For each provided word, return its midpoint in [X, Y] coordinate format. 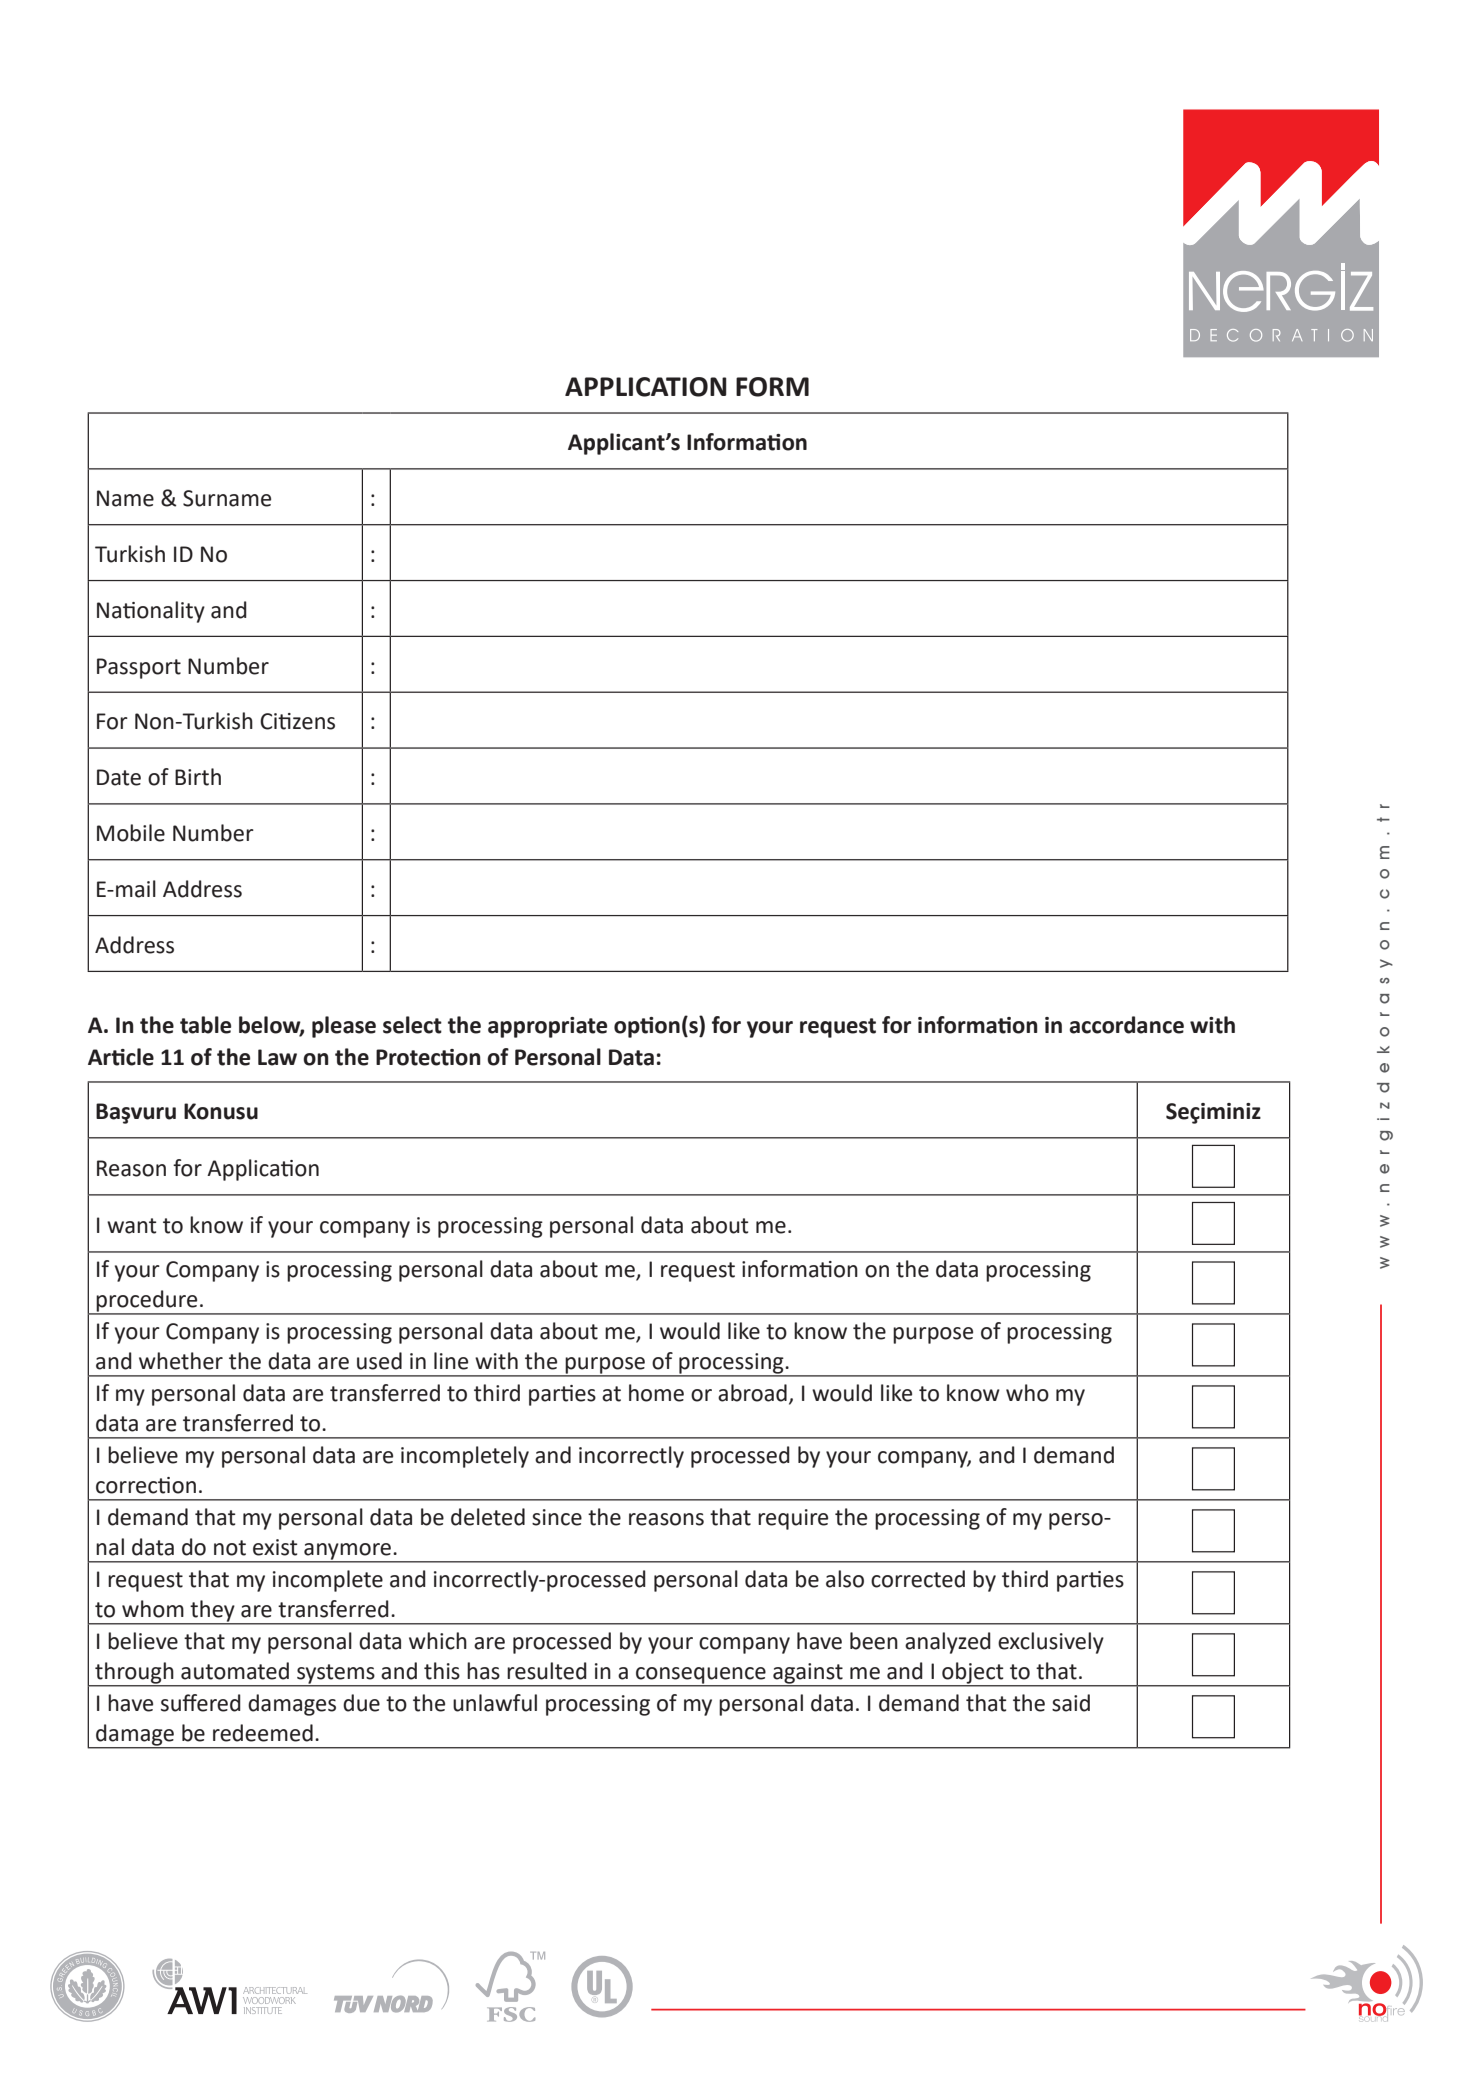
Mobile [131, 833]
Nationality [151, 612]
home [656, 1393]
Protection [428, 1057]
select [412, 1025]
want [131, 1226]
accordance [1126, 1025]
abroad [752, 1393]
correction [146, 1485]
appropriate [547, 1027]
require [793, 1519]
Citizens [297, 721]
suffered [201, 1703]
